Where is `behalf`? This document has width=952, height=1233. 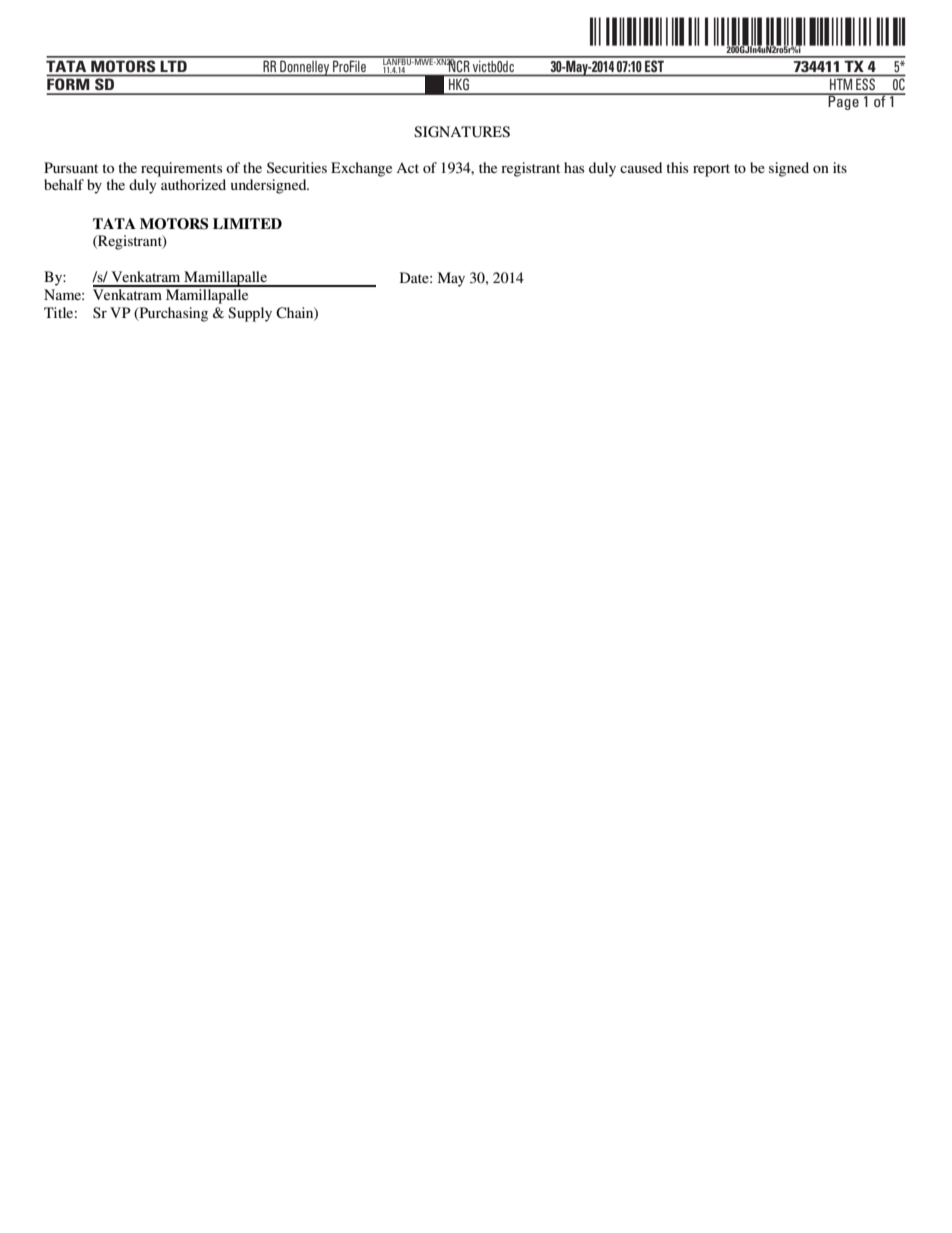 behalf is located at coordinates (64, 184).
